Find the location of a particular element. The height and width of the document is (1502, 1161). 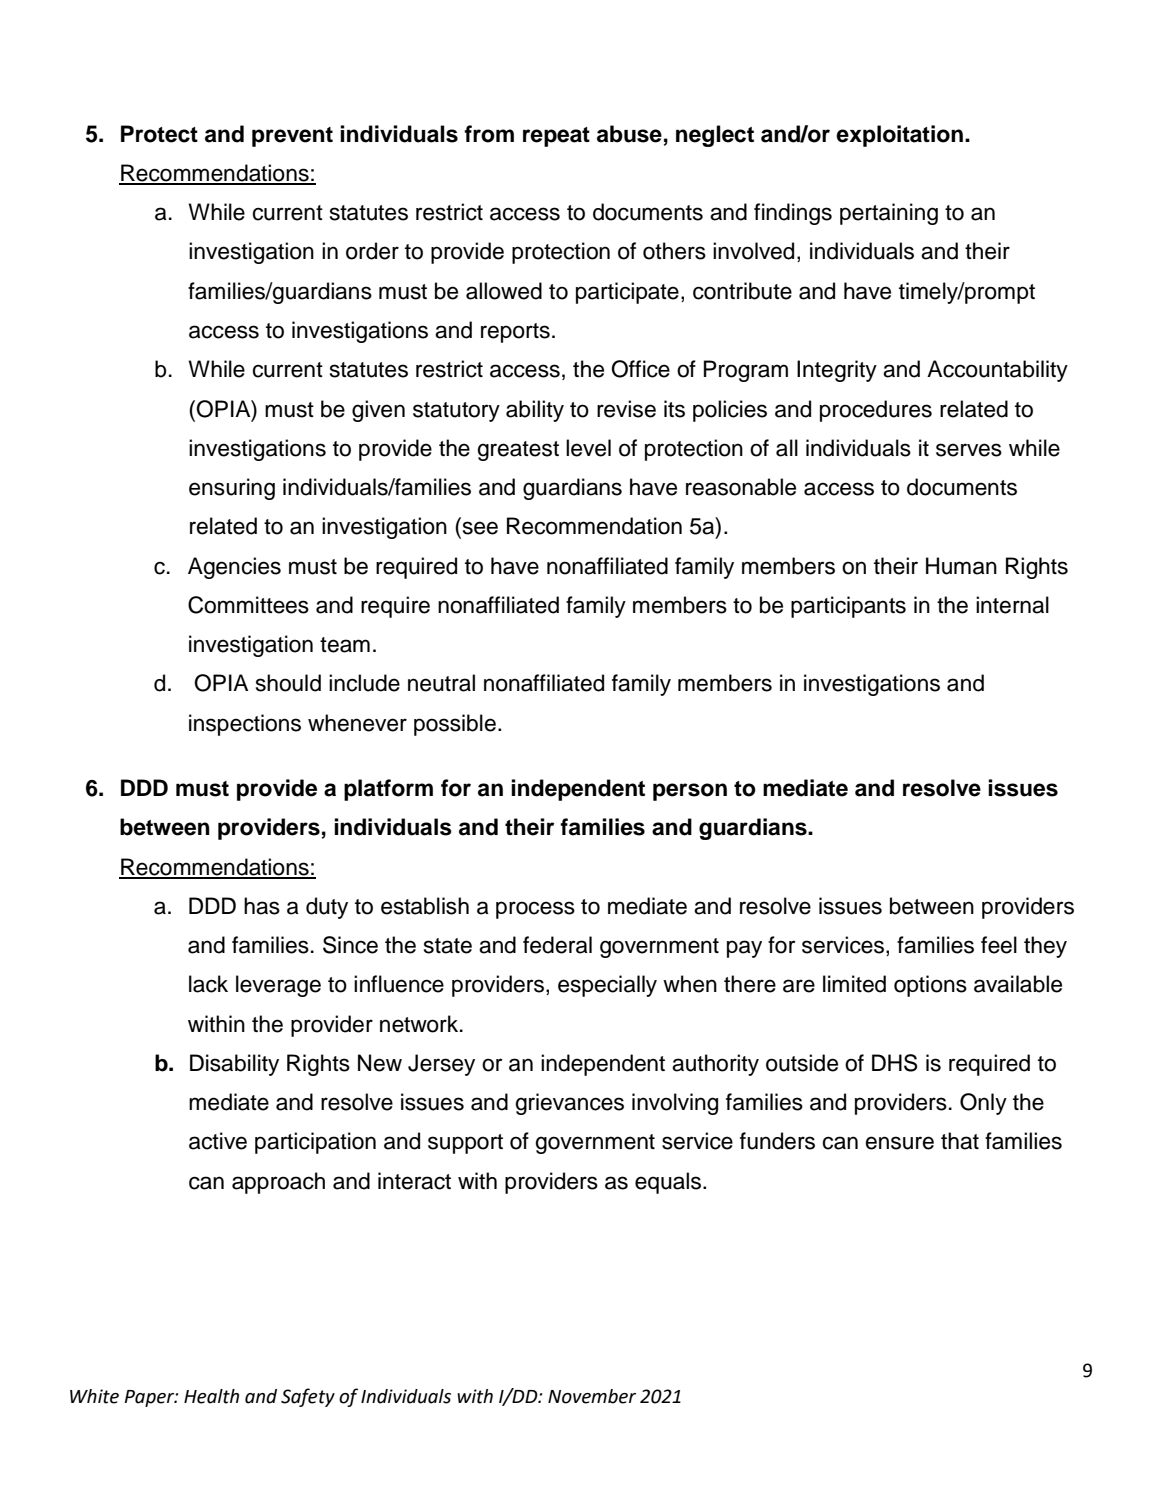

exploitation is located at coordinates (899, 136).
